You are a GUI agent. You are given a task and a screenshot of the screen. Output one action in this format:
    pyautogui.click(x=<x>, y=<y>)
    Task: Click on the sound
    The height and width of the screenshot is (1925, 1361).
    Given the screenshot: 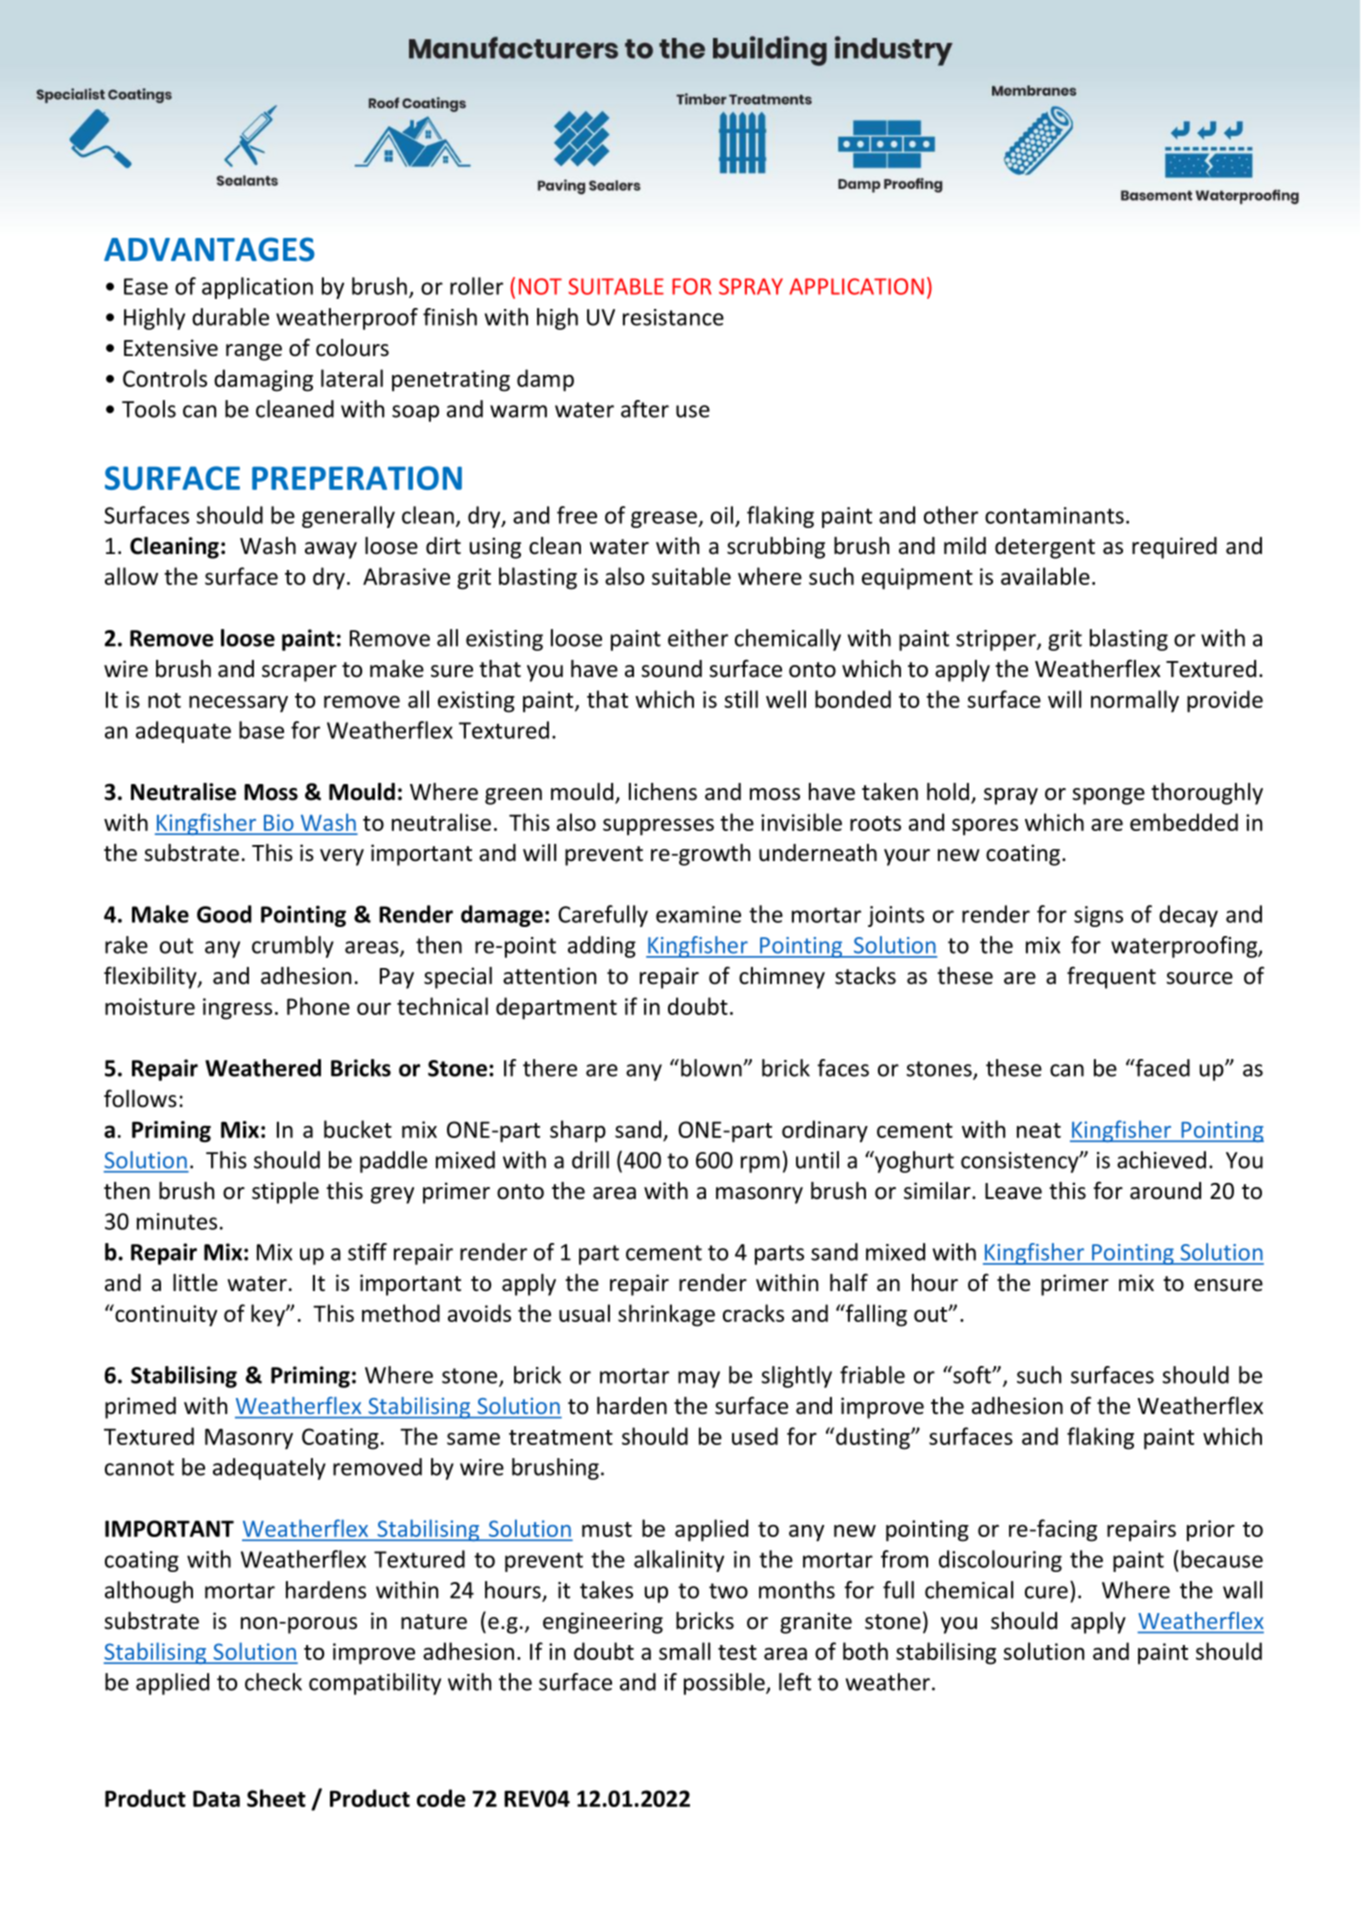 What is the action you would take?
    pyautogui.click(x=671, y=669)
